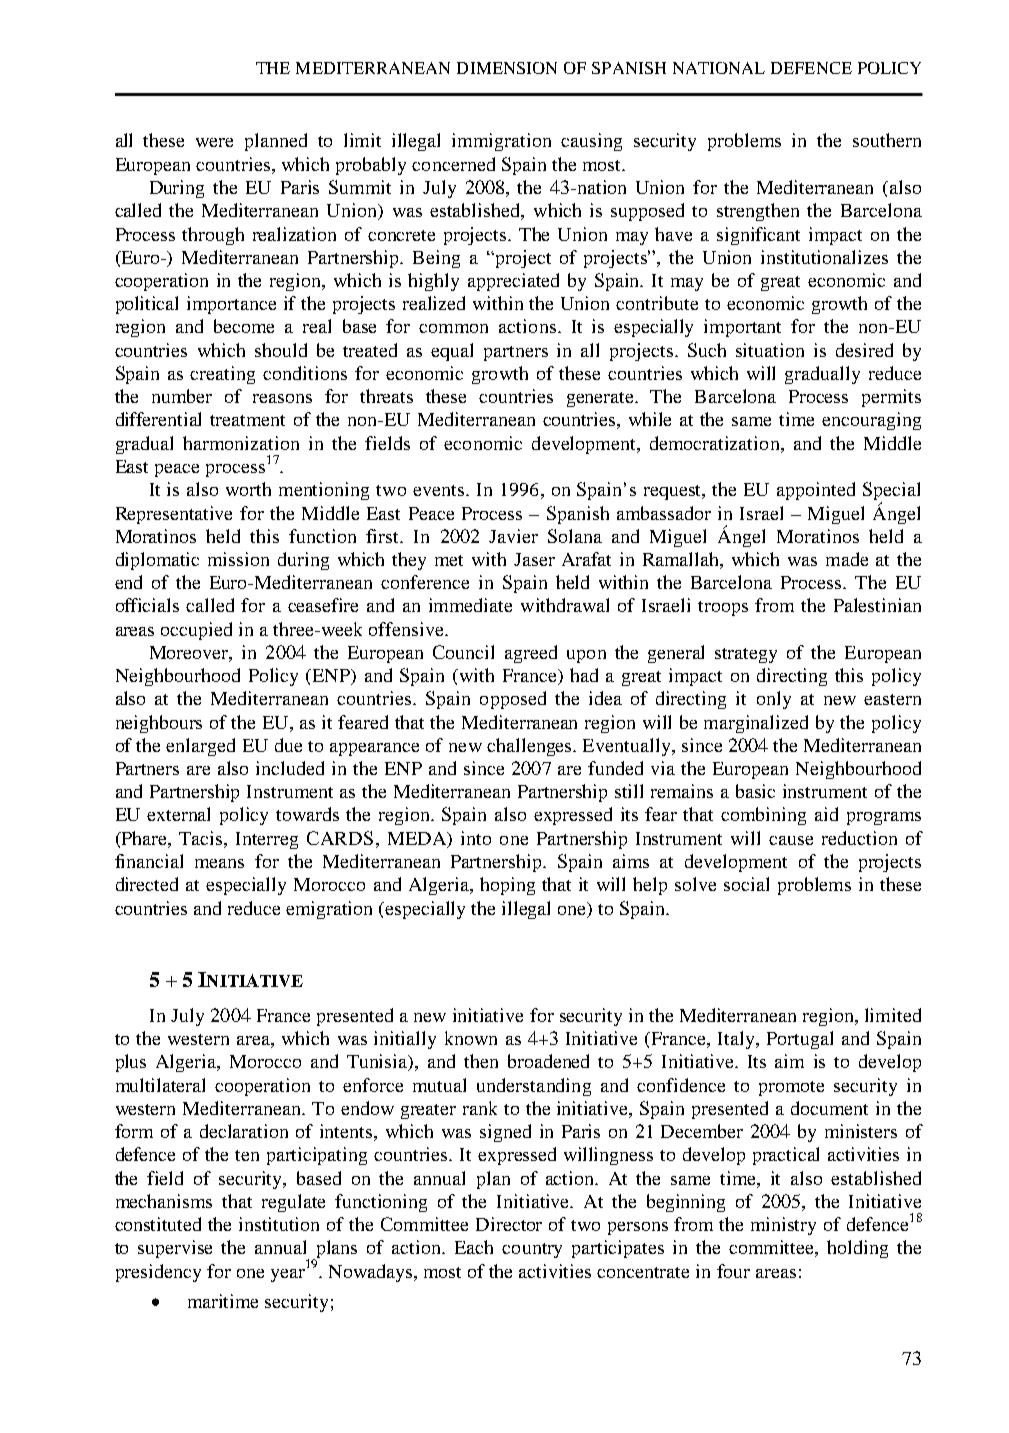  Describe the element at coordinates (507, 68) in the page. I see `DIMENSION` at that location.
